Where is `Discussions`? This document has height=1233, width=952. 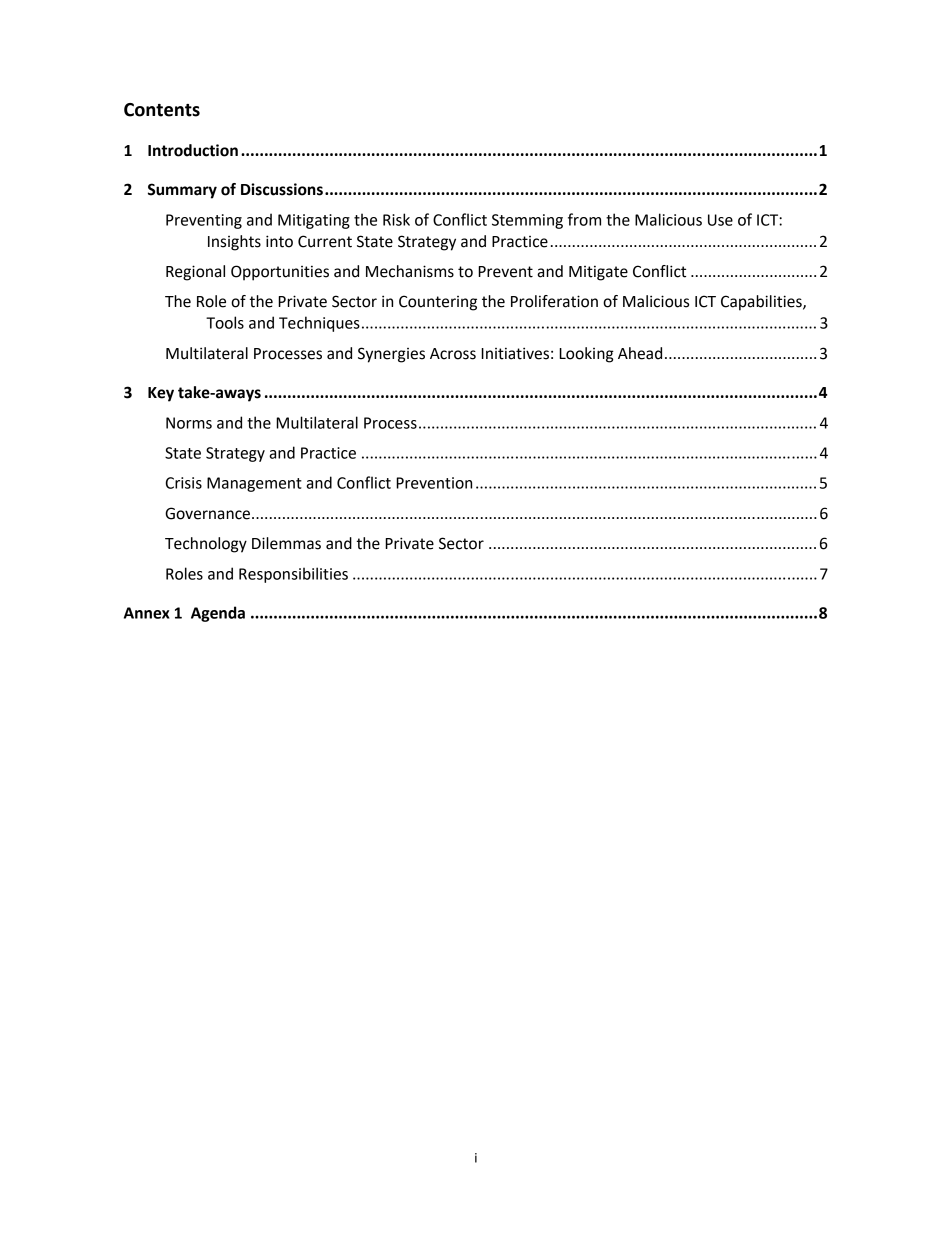 Discussions is located at coordinates (282, 189).
